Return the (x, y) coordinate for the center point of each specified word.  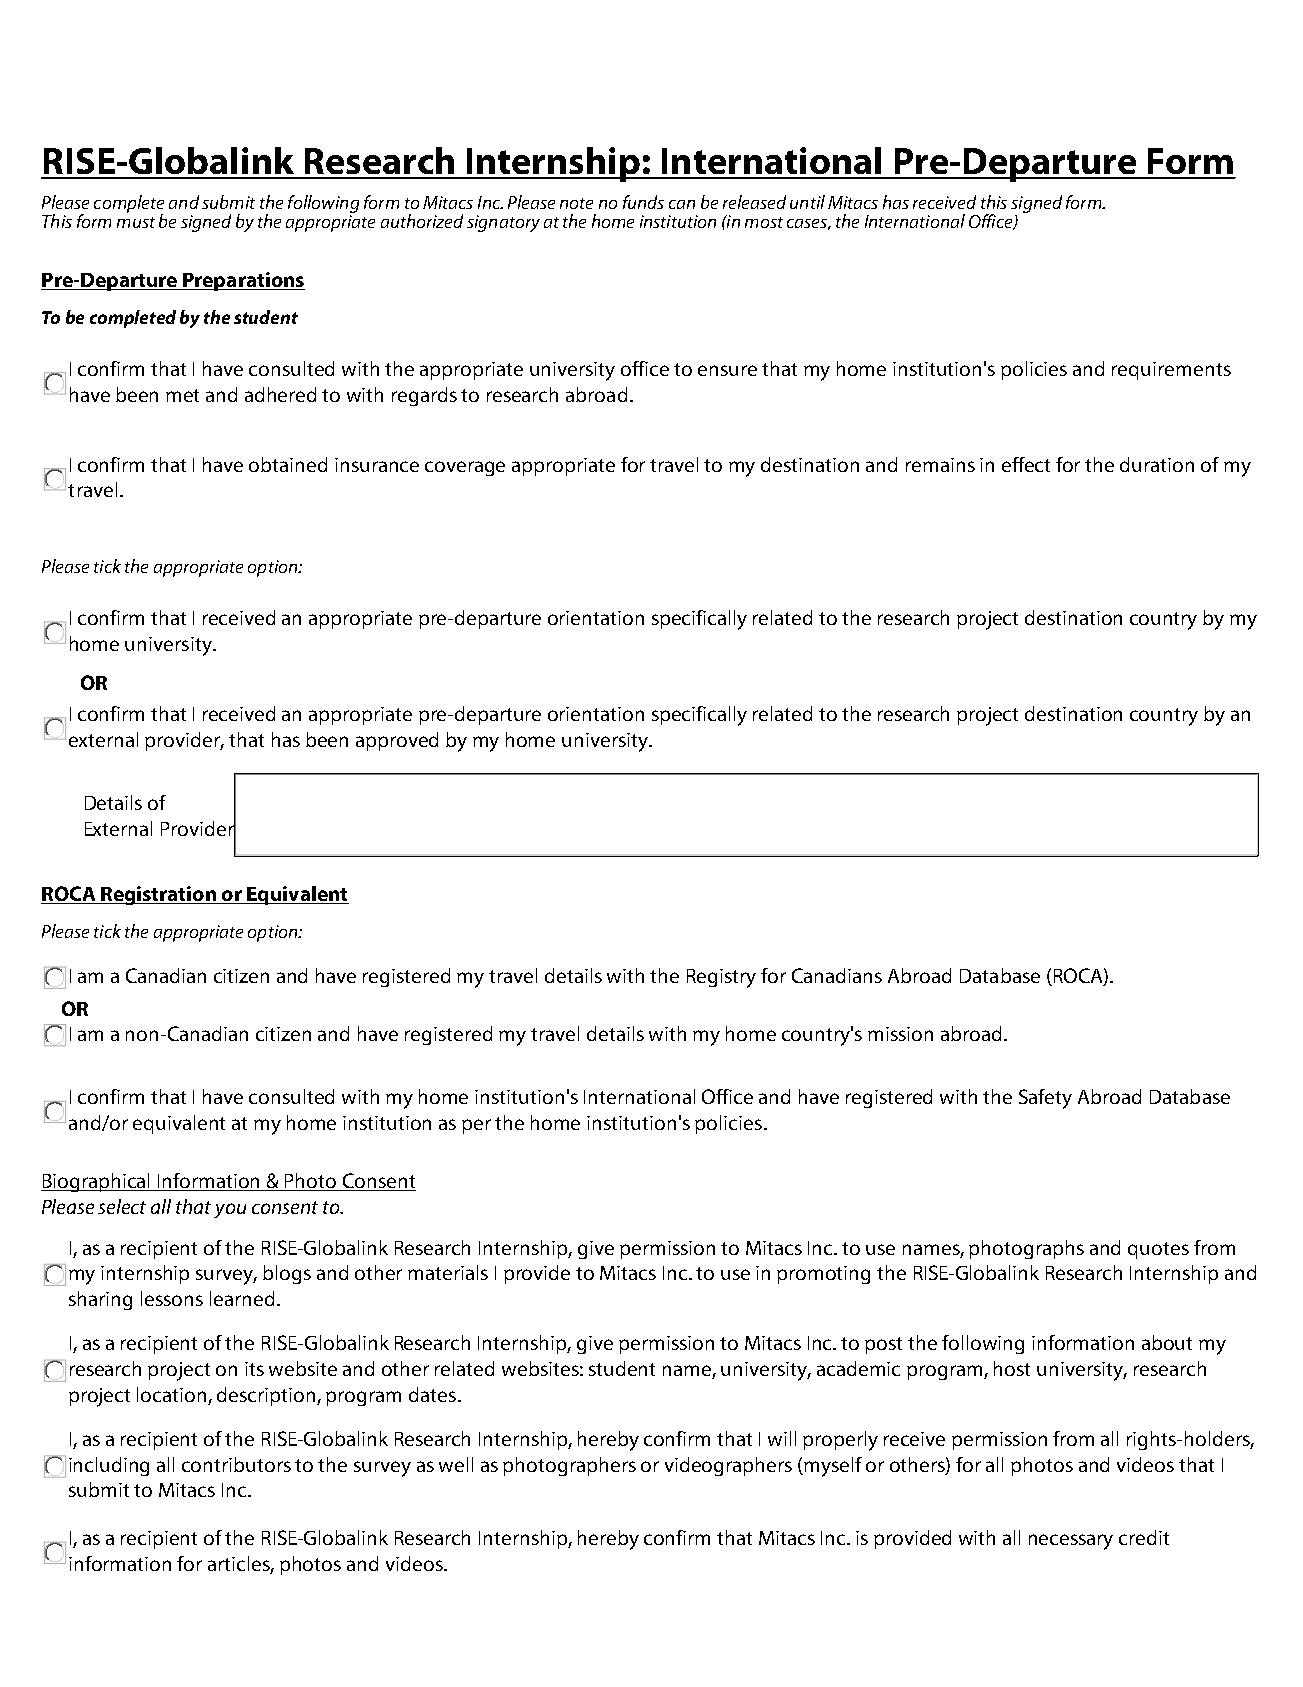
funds (643, 202)
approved (397, 741)
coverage (465, 468)
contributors (236, 1464)
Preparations (243, 281)
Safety (1045, 1099)
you (230, 1210)
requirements (1171, 371)
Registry (721, 978)
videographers (728, 1466)
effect (1026, 464)
